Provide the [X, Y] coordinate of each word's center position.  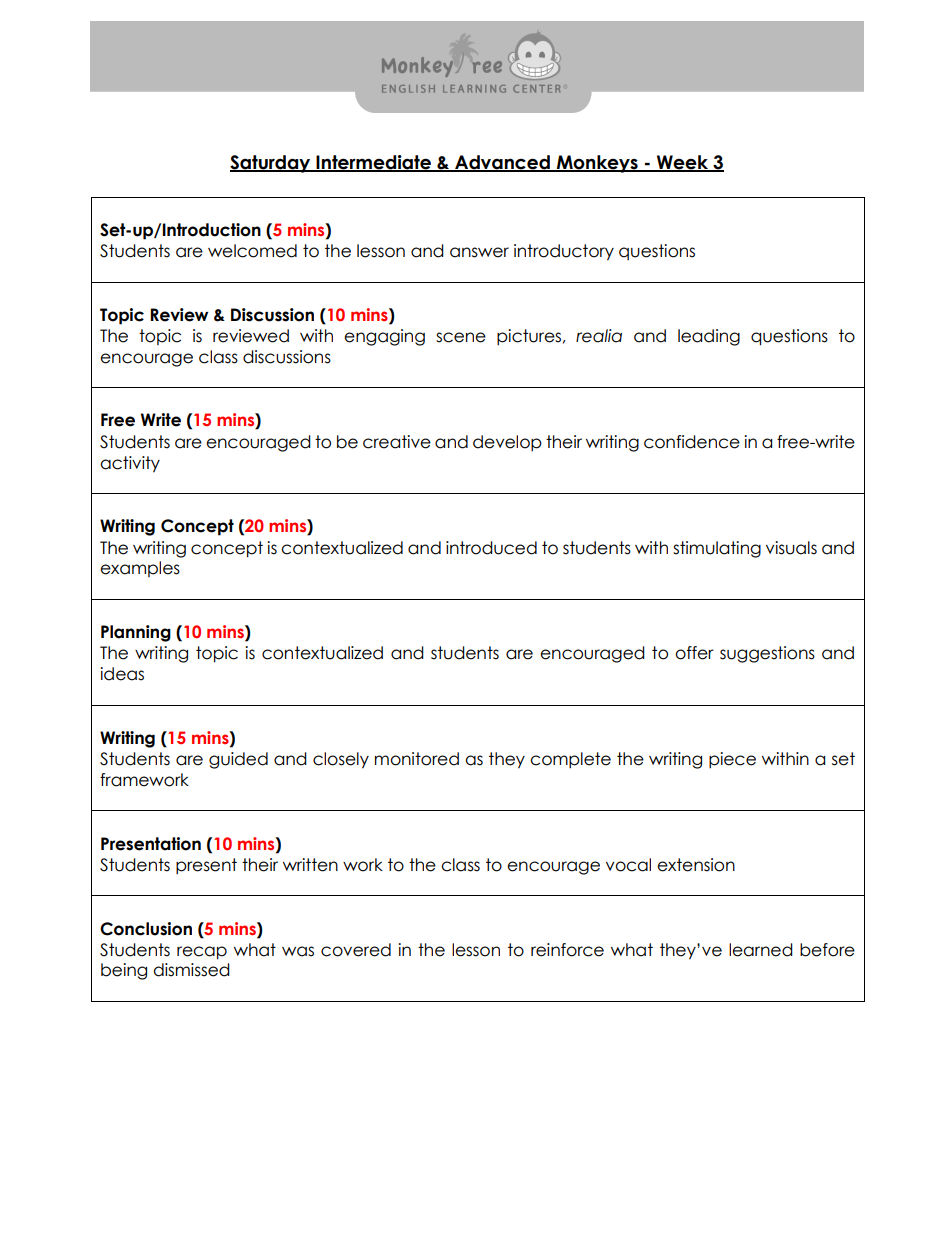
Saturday [271, 164]
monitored [417, 759]
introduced [491, 548]
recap [202, 953]
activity [130, 464]
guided [238, 760]
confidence [692, 442]
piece [732, 760]
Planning [136, 633]
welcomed [252, 251]
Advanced [502, 163]
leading [709, 337]
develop [507, 443]
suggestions [767, 654]
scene [461, 337]
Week [683, 163]
